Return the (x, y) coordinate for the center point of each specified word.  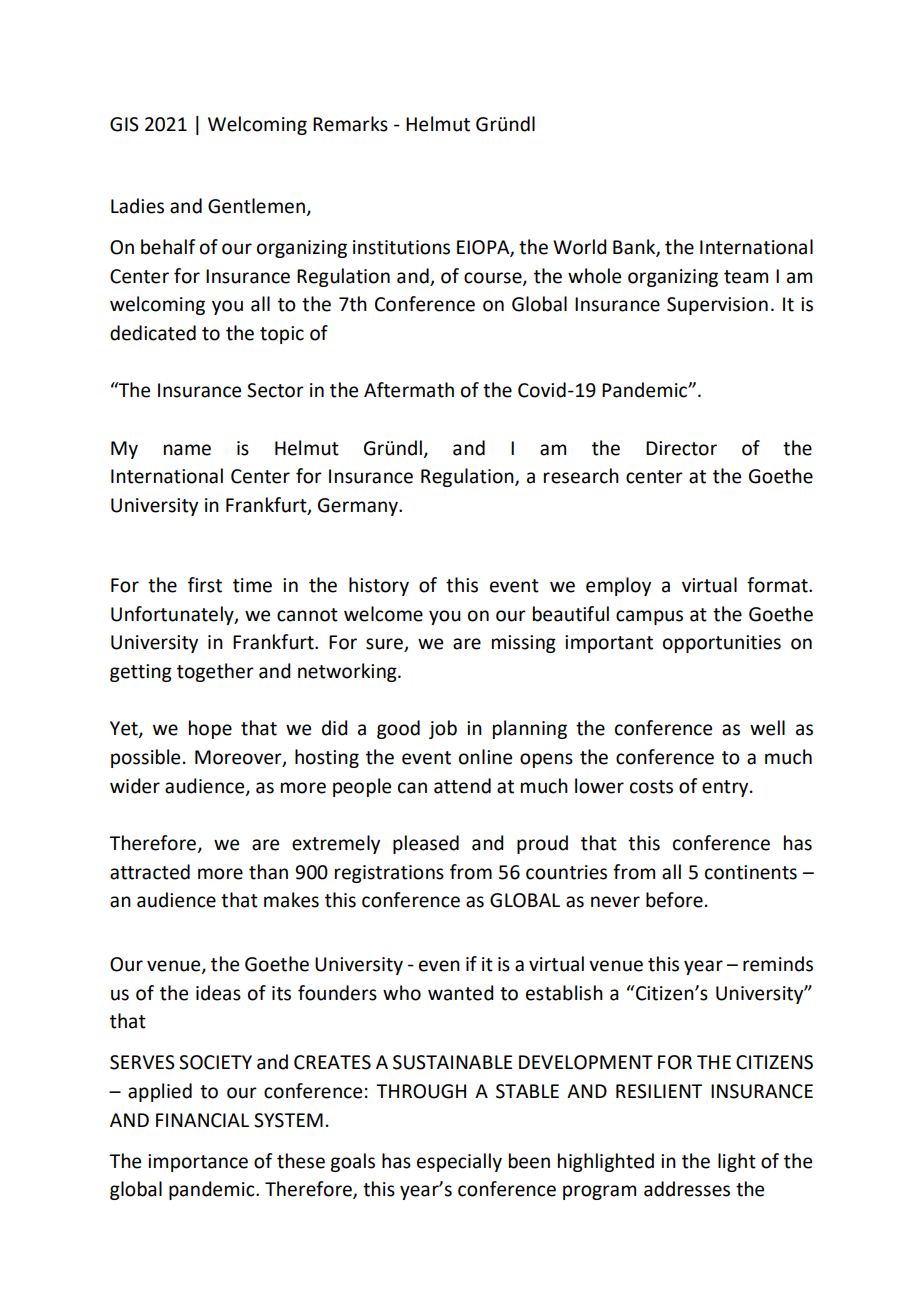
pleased (426, 844)
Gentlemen (258, 207)
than (268, 872)
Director (681, 448)
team (746, 277)
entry (726, 788)
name (187, 450)
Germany (359, 507)
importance (198, 1163)
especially (459, 1162)
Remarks (350, 124)
